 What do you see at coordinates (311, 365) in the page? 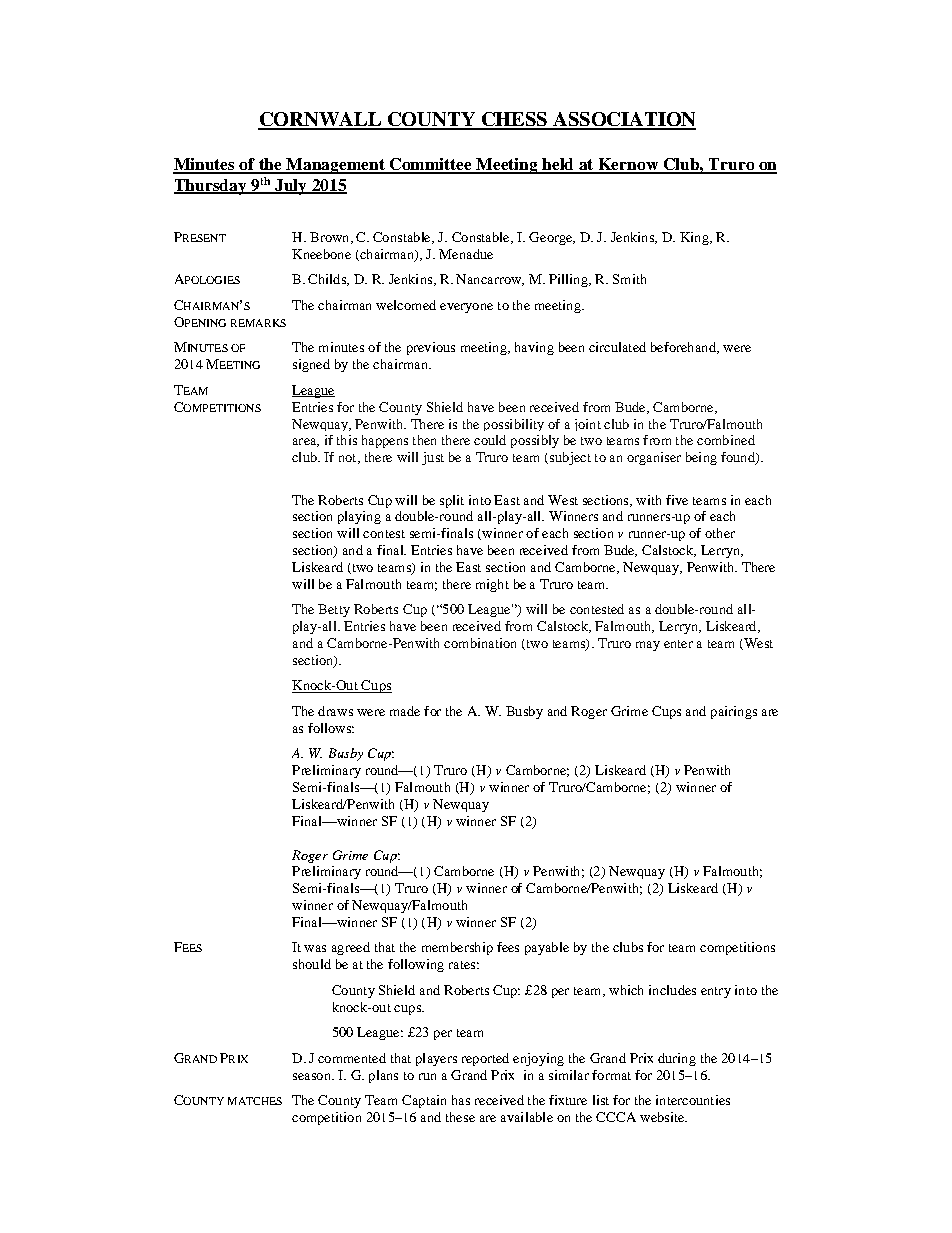
I see `signed` at bounding box center [311, 365].
